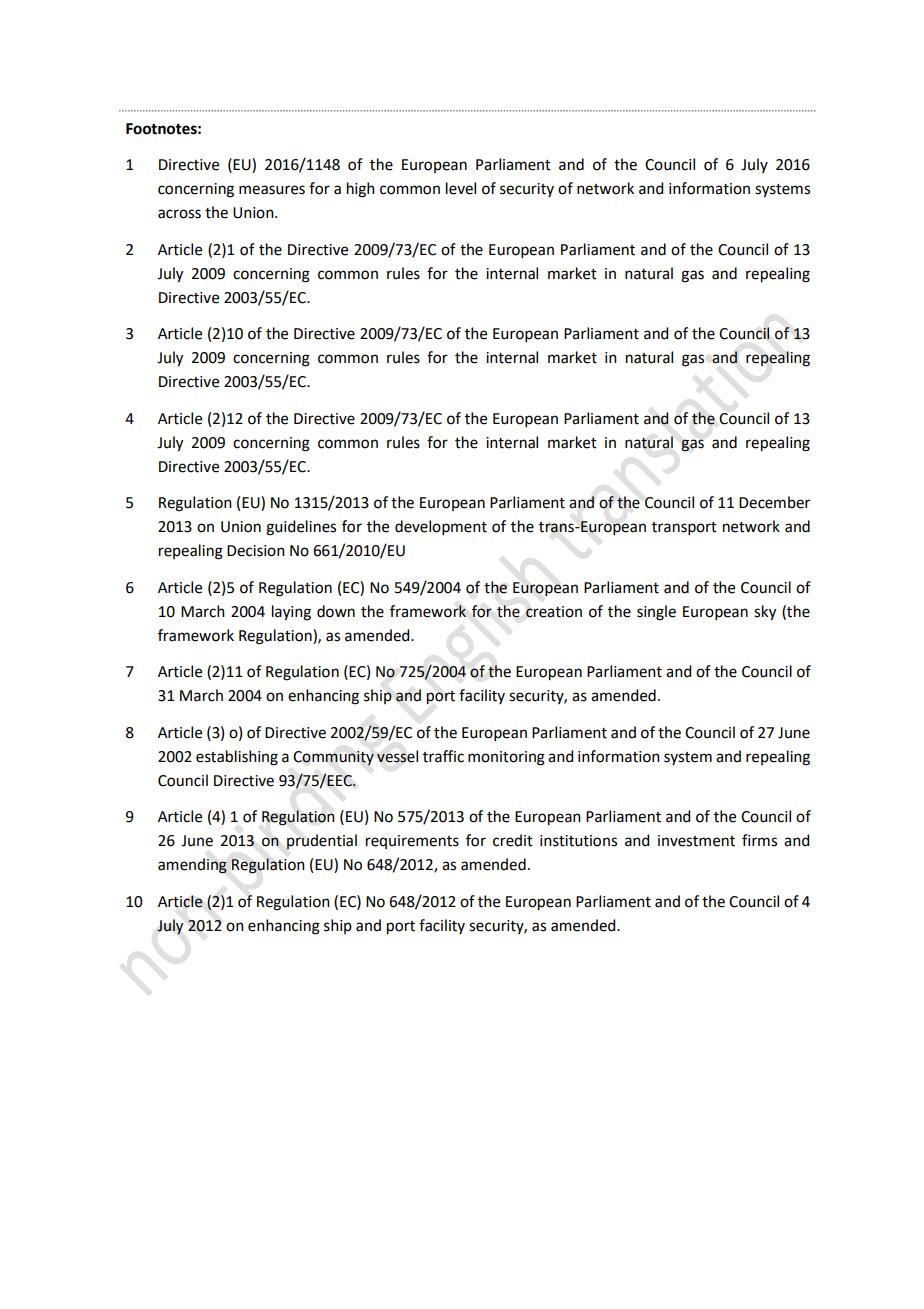 The height and width of the screenshot is (1309, 924). I want to click on laying, so click(291, 613).
